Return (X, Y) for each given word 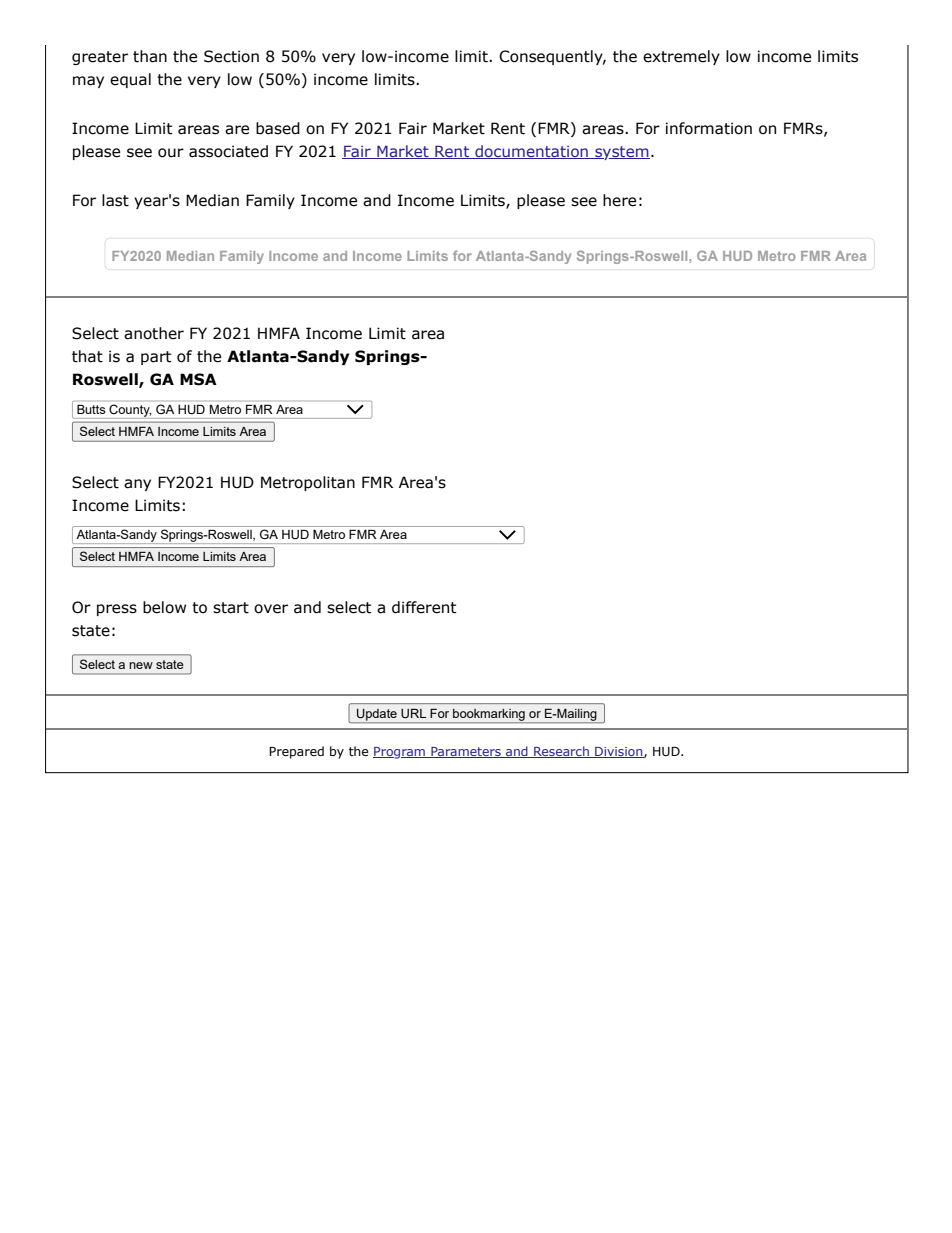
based (278, 128)
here (619, 200)
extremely (681, 57)
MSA (198, 379)
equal (130, 80)
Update (377, 716)
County (130, 410)
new (141, 665)
